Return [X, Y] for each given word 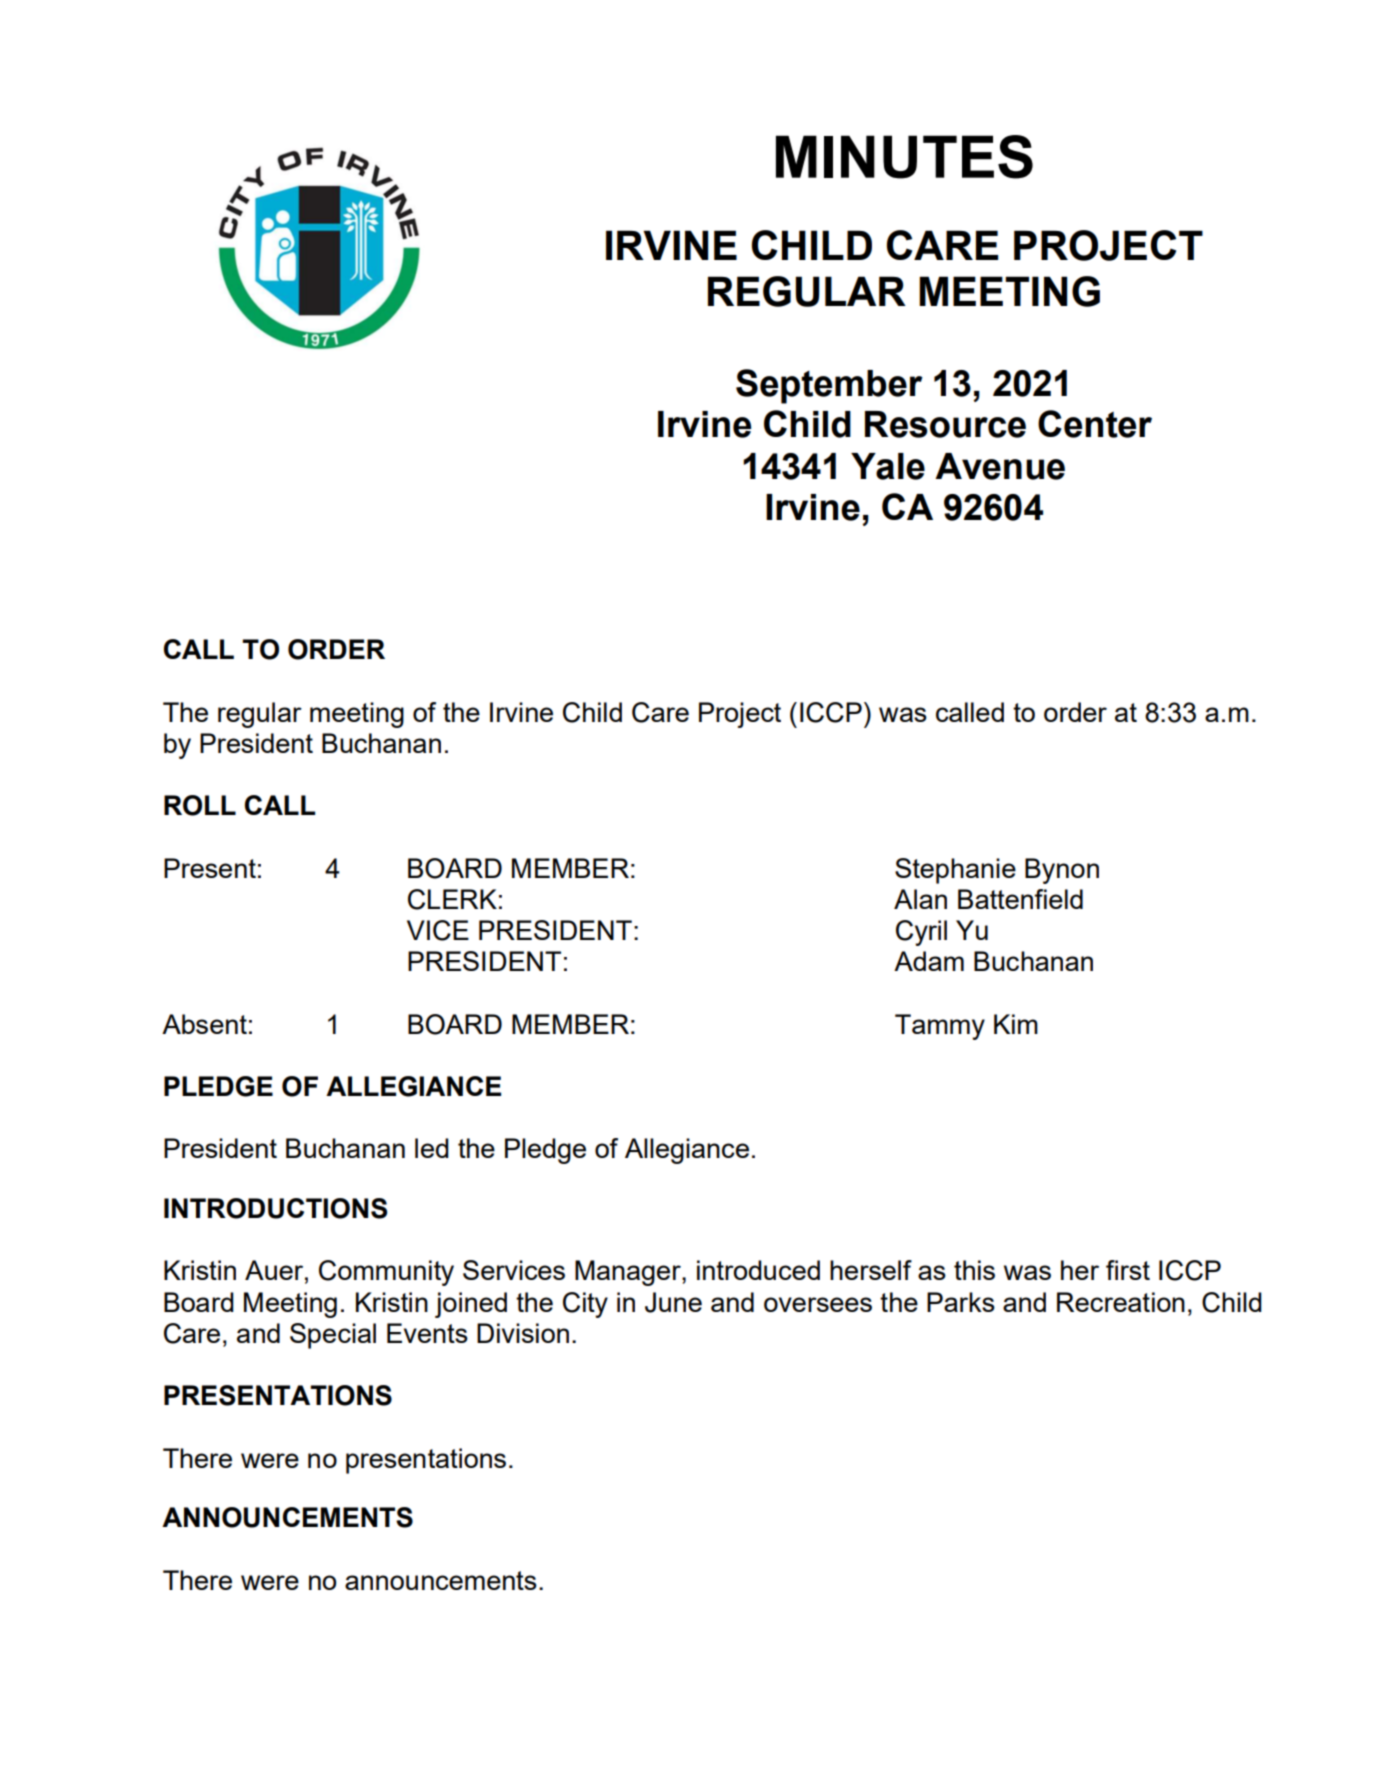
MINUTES [904, 157]
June [673, 1302]
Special [333, 1336]
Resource [945, 424]
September [829, 386]
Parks [961, 1302]
